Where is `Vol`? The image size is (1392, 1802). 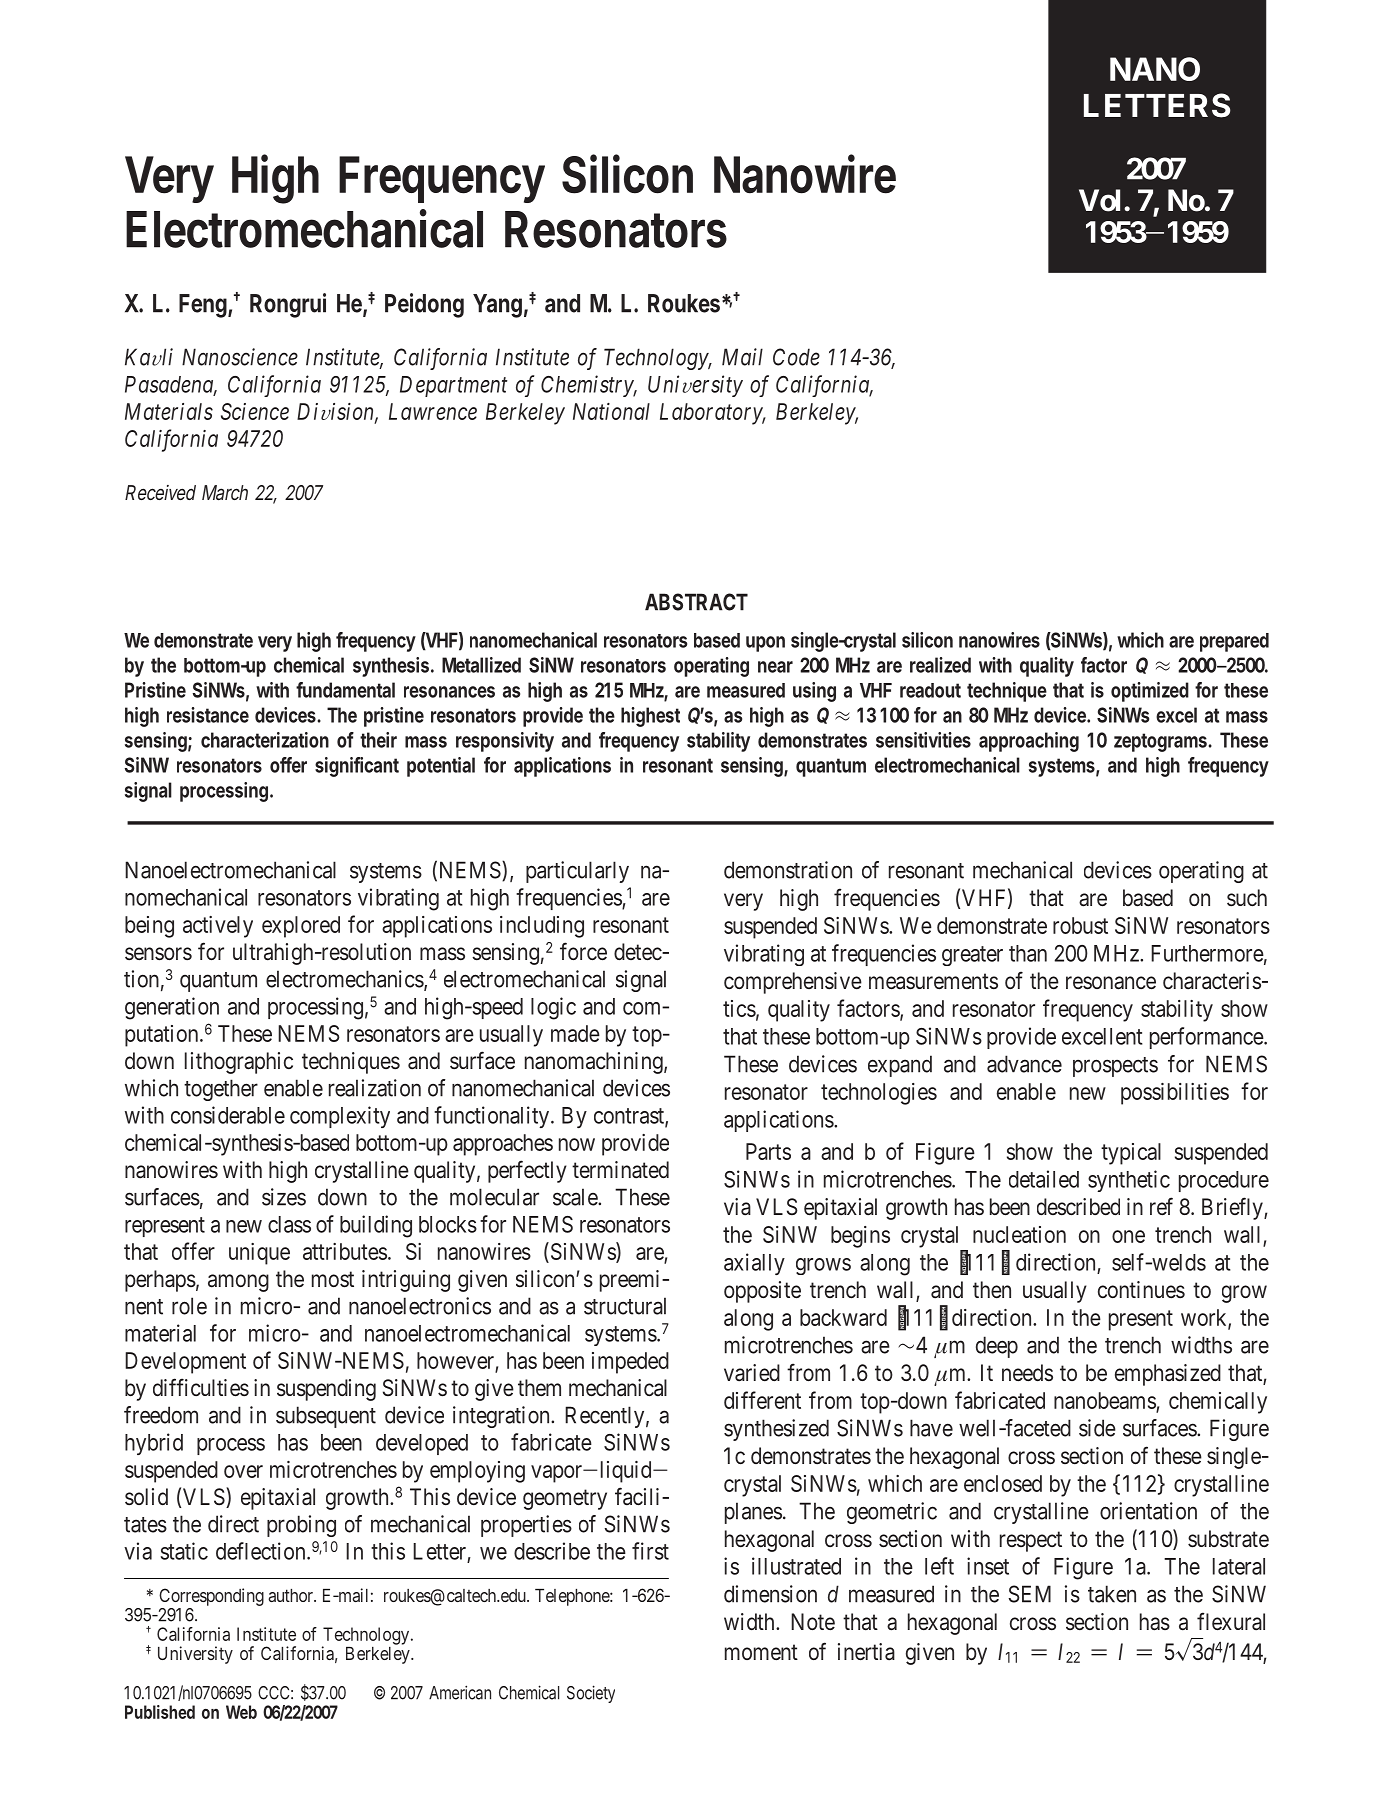 Vol is located at coordinates (1099, 200).
